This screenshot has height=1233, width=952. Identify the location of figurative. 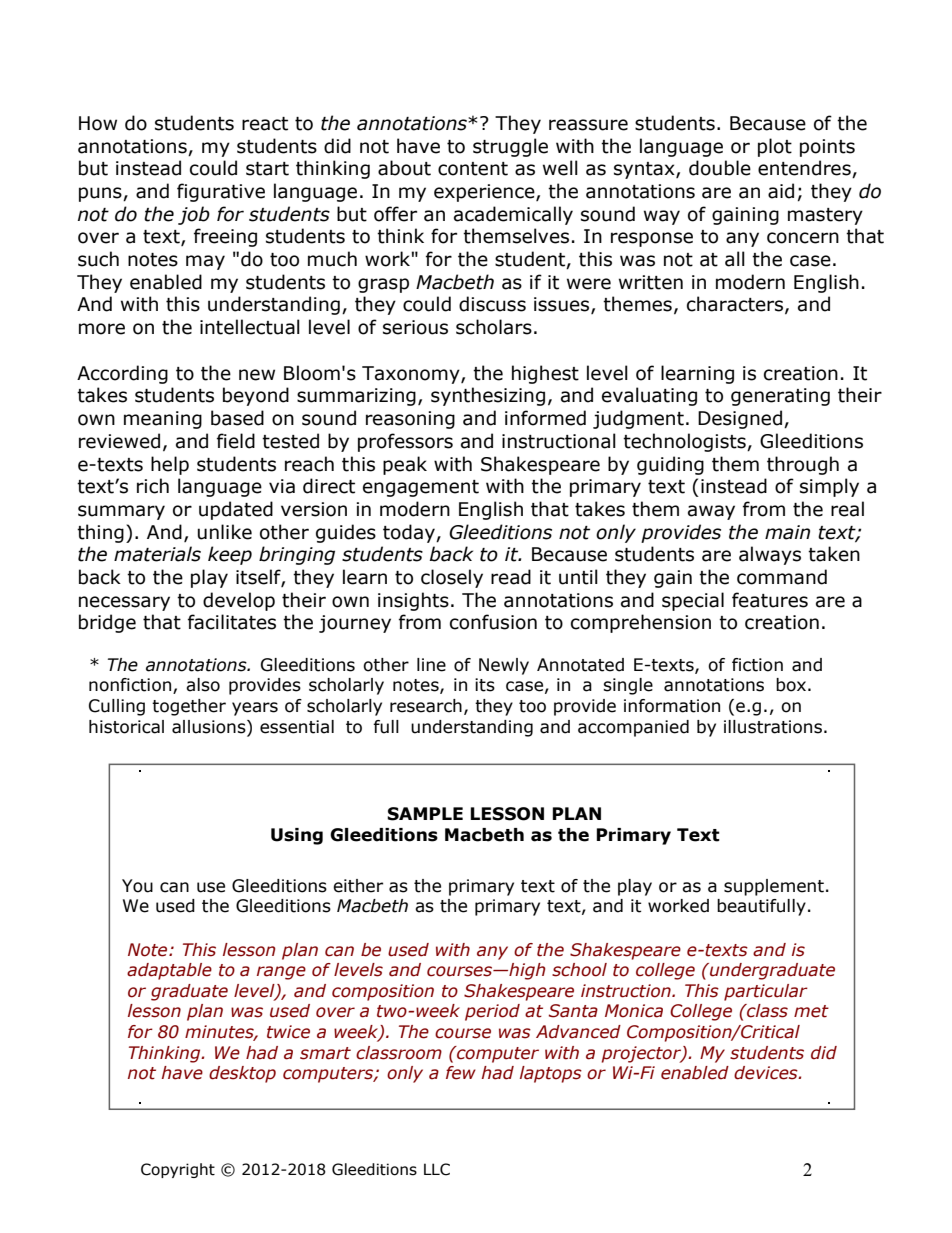
(221, 192).
